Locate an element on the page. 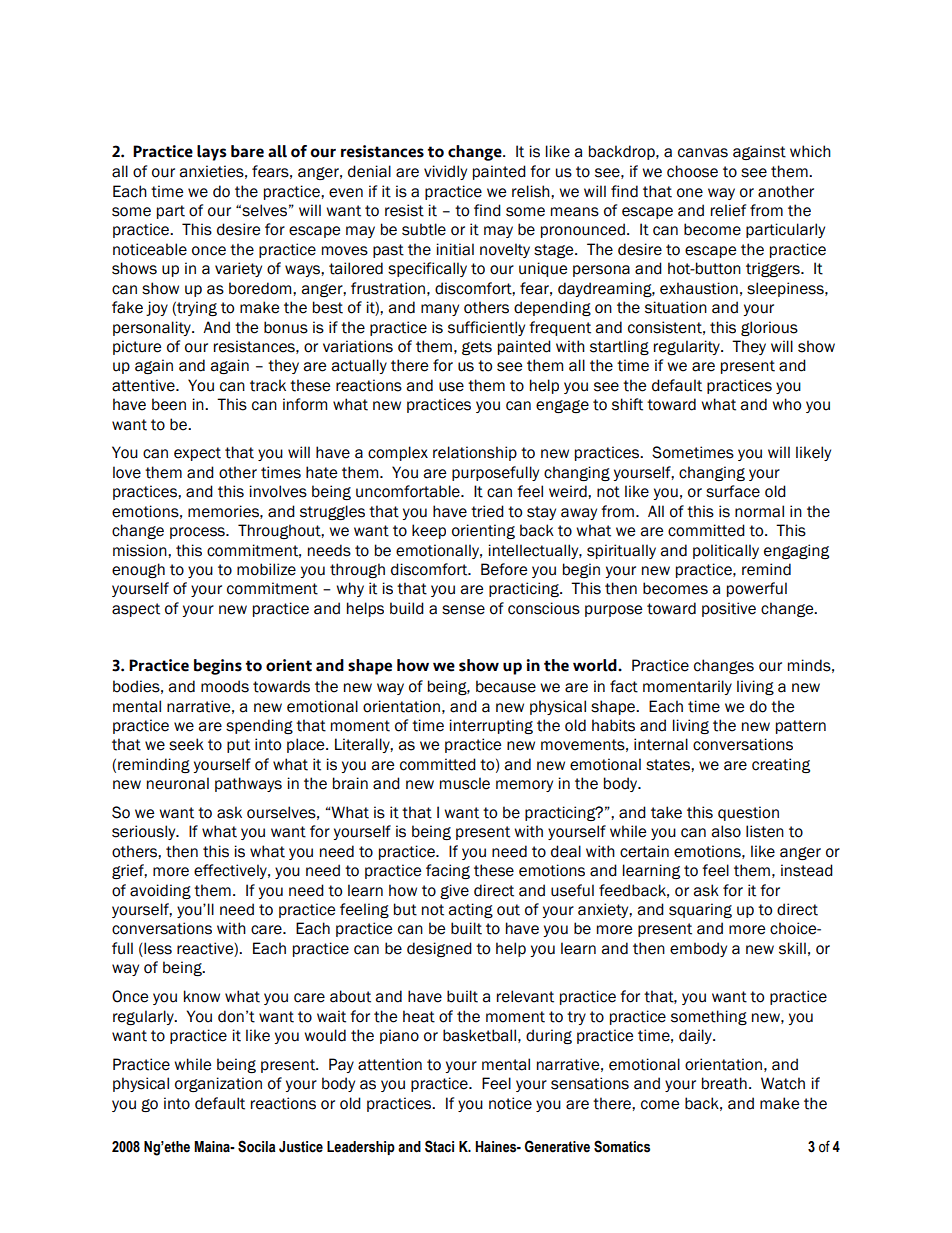 This image has width=952, height=1233. lays is located at coordinates (212, 153).
